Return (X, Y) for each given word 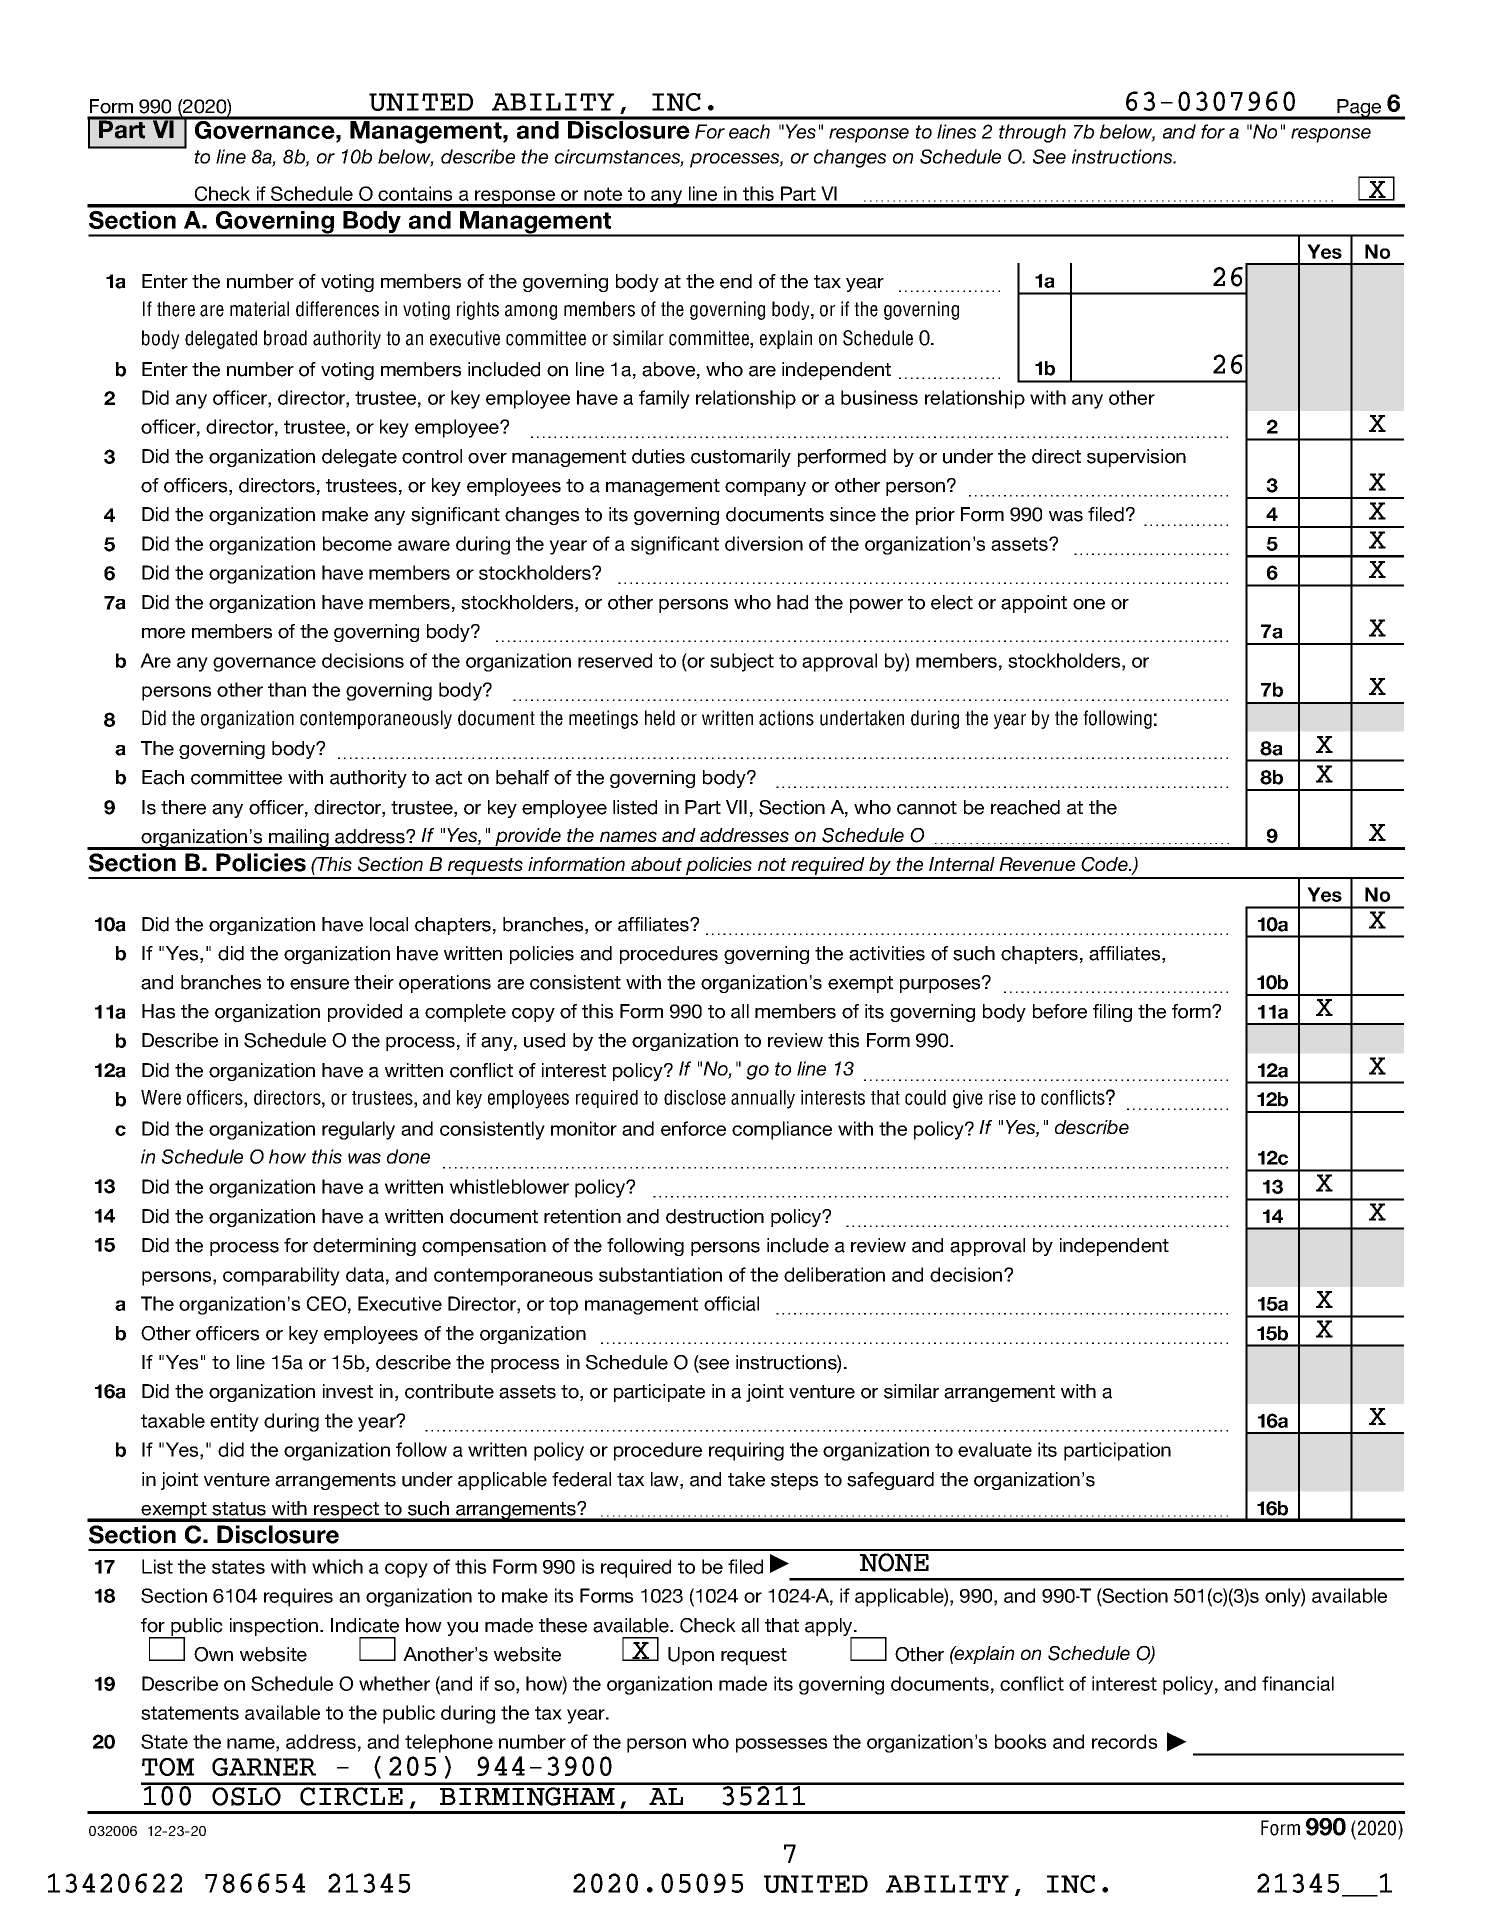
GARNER (264, 1767)
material (259, 309)
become (357, 543)
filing (1112, 1013)
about (656, 864)
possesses (781, 1745)
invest (348, 1391)
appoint (1034, 604)
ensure (319, 984)
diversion (764, 543)
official (731, 1303)
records (1124, 1741)
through (1032, 133)
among (531, 312)
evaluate (995, 1449)
